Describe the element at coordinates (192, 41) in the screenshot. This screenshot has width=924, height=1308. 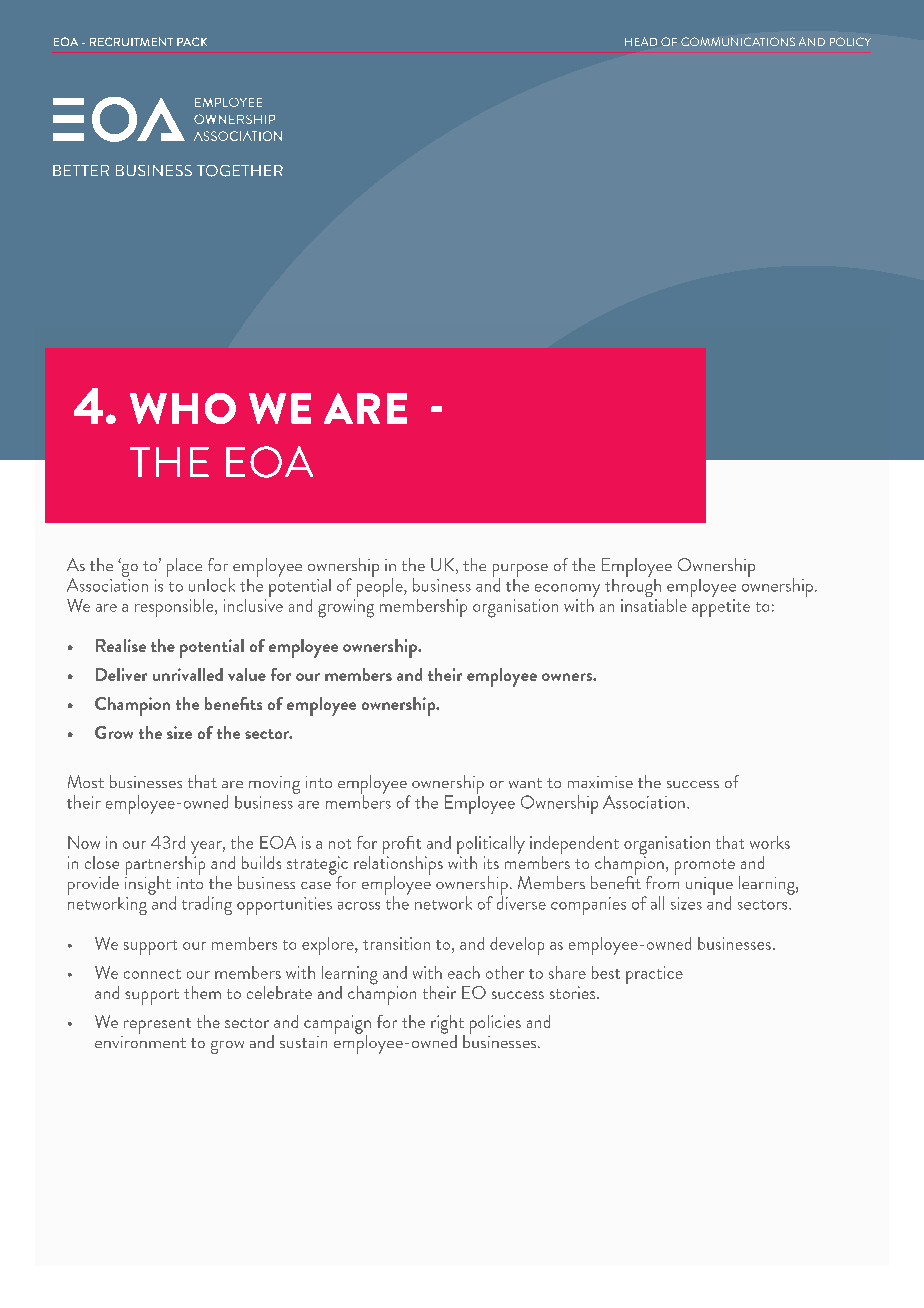
I see `PACK` at that location.
